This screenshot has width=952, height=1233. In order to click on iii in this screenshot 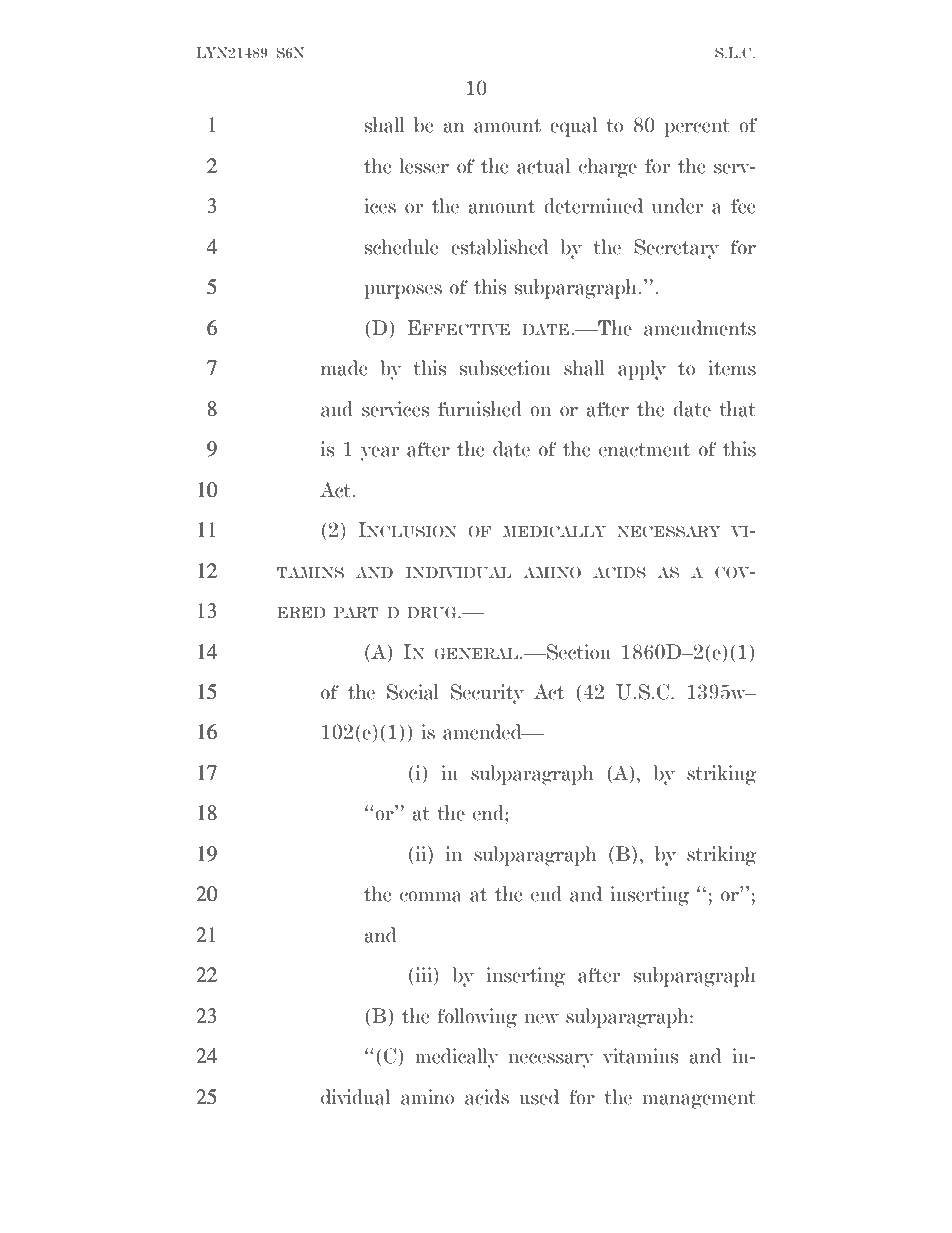, I will do `click(424, 976)`.
